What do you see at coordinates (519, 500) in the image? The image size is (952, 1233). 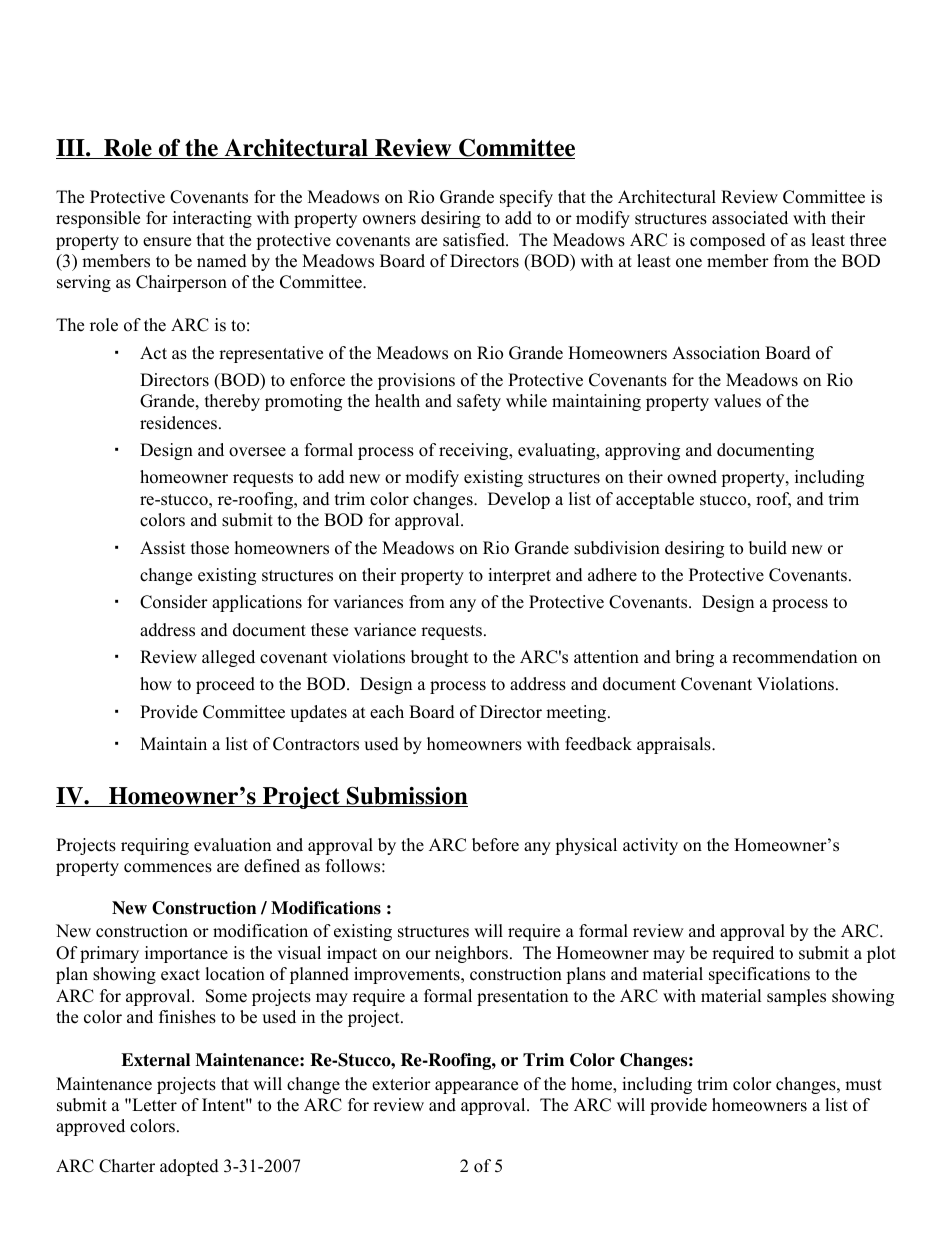 I see `Develop` at bounding box center [519, 500].
